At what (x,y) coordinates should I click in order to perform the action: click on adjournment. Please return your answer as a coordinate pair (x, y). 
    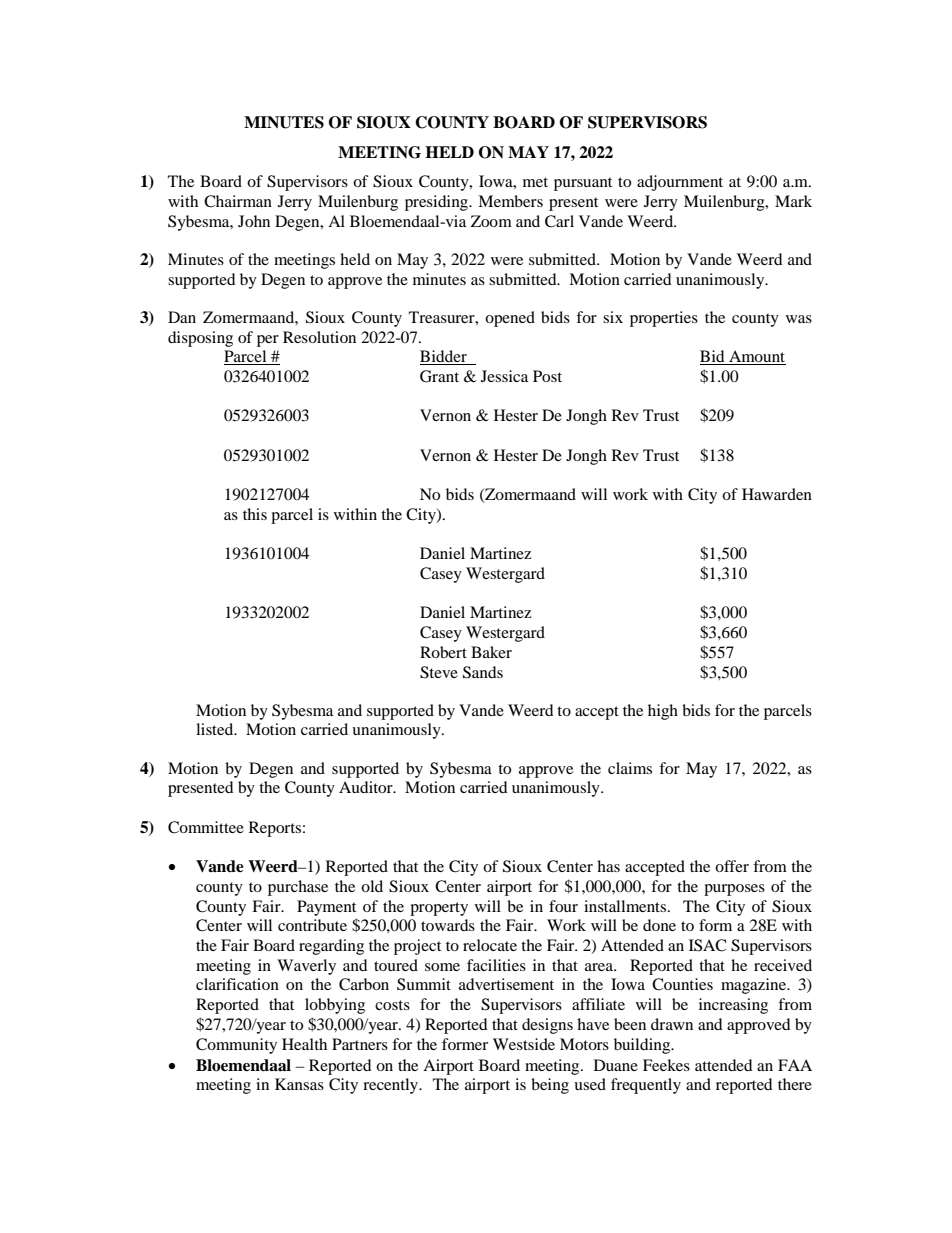
    Looking at the image, I should click on (680, 183).
